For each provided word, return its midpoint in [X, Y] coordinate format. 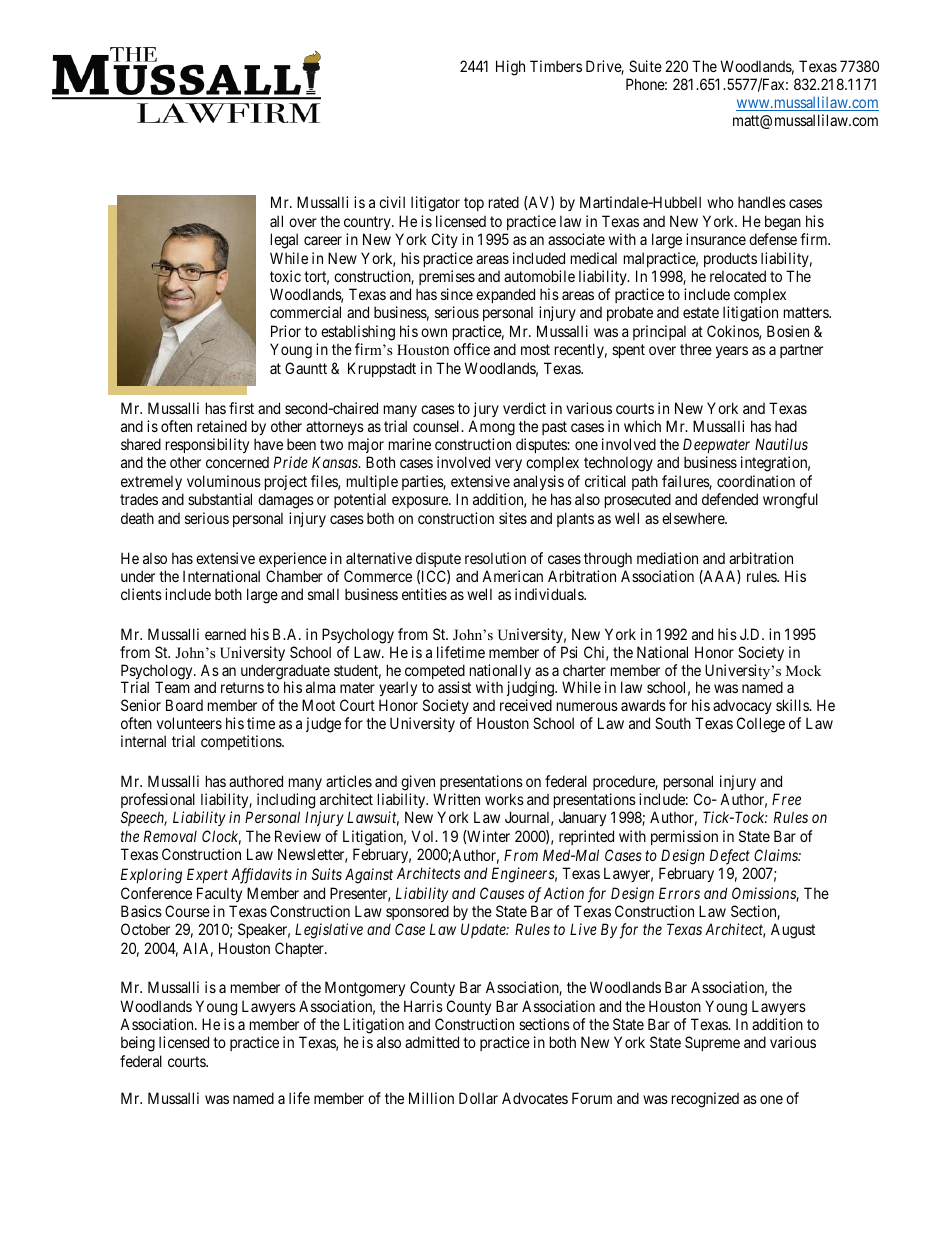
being [138, 1044]
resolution [495, 558]
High [510, 68]
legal [284, 241]
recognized [705, 1100]
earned [225, 634]
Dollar [478, 1098]
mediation [667, 558]
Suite [645, 66]
